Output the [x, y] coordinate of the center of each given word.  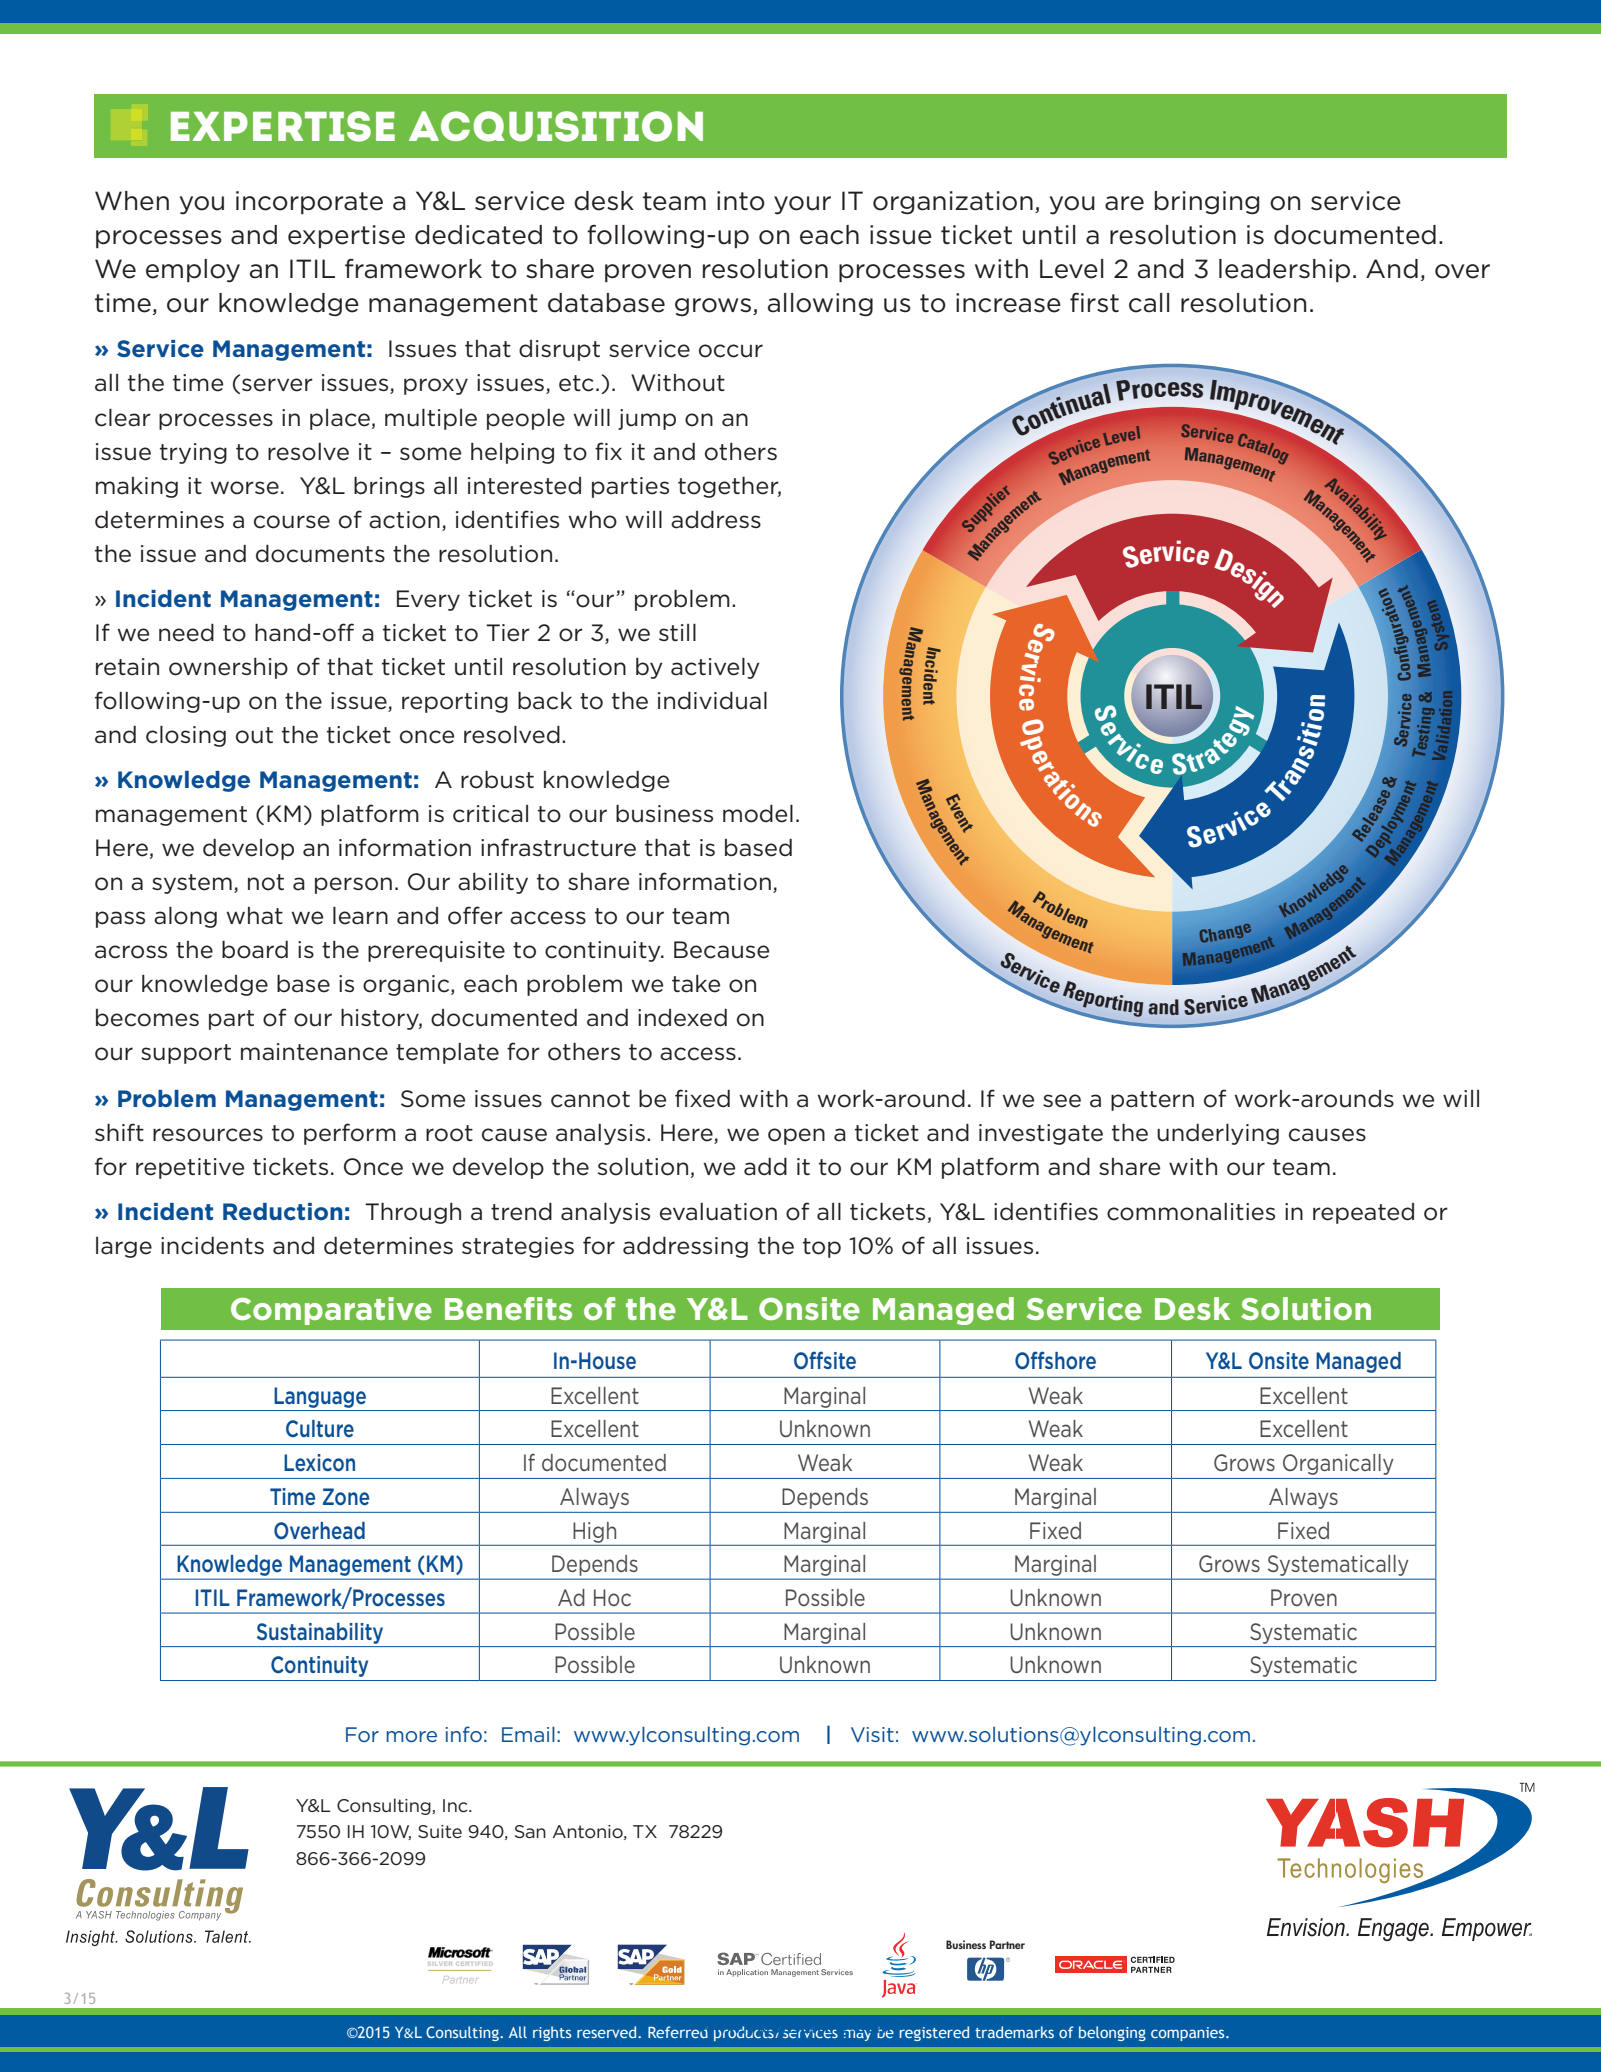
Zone [346, 1496]
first [1094, 303]
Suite [440, 1831]
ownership [228, 668]
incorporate [309, 202]
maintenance [314, 1052]
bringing [1207, 203]
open [796, 1136]
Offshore [1055, 1360]
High [594, 1532]
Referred [678, 2032]
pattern [1152, 1101]
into [741, 201]
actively [715, 668]
